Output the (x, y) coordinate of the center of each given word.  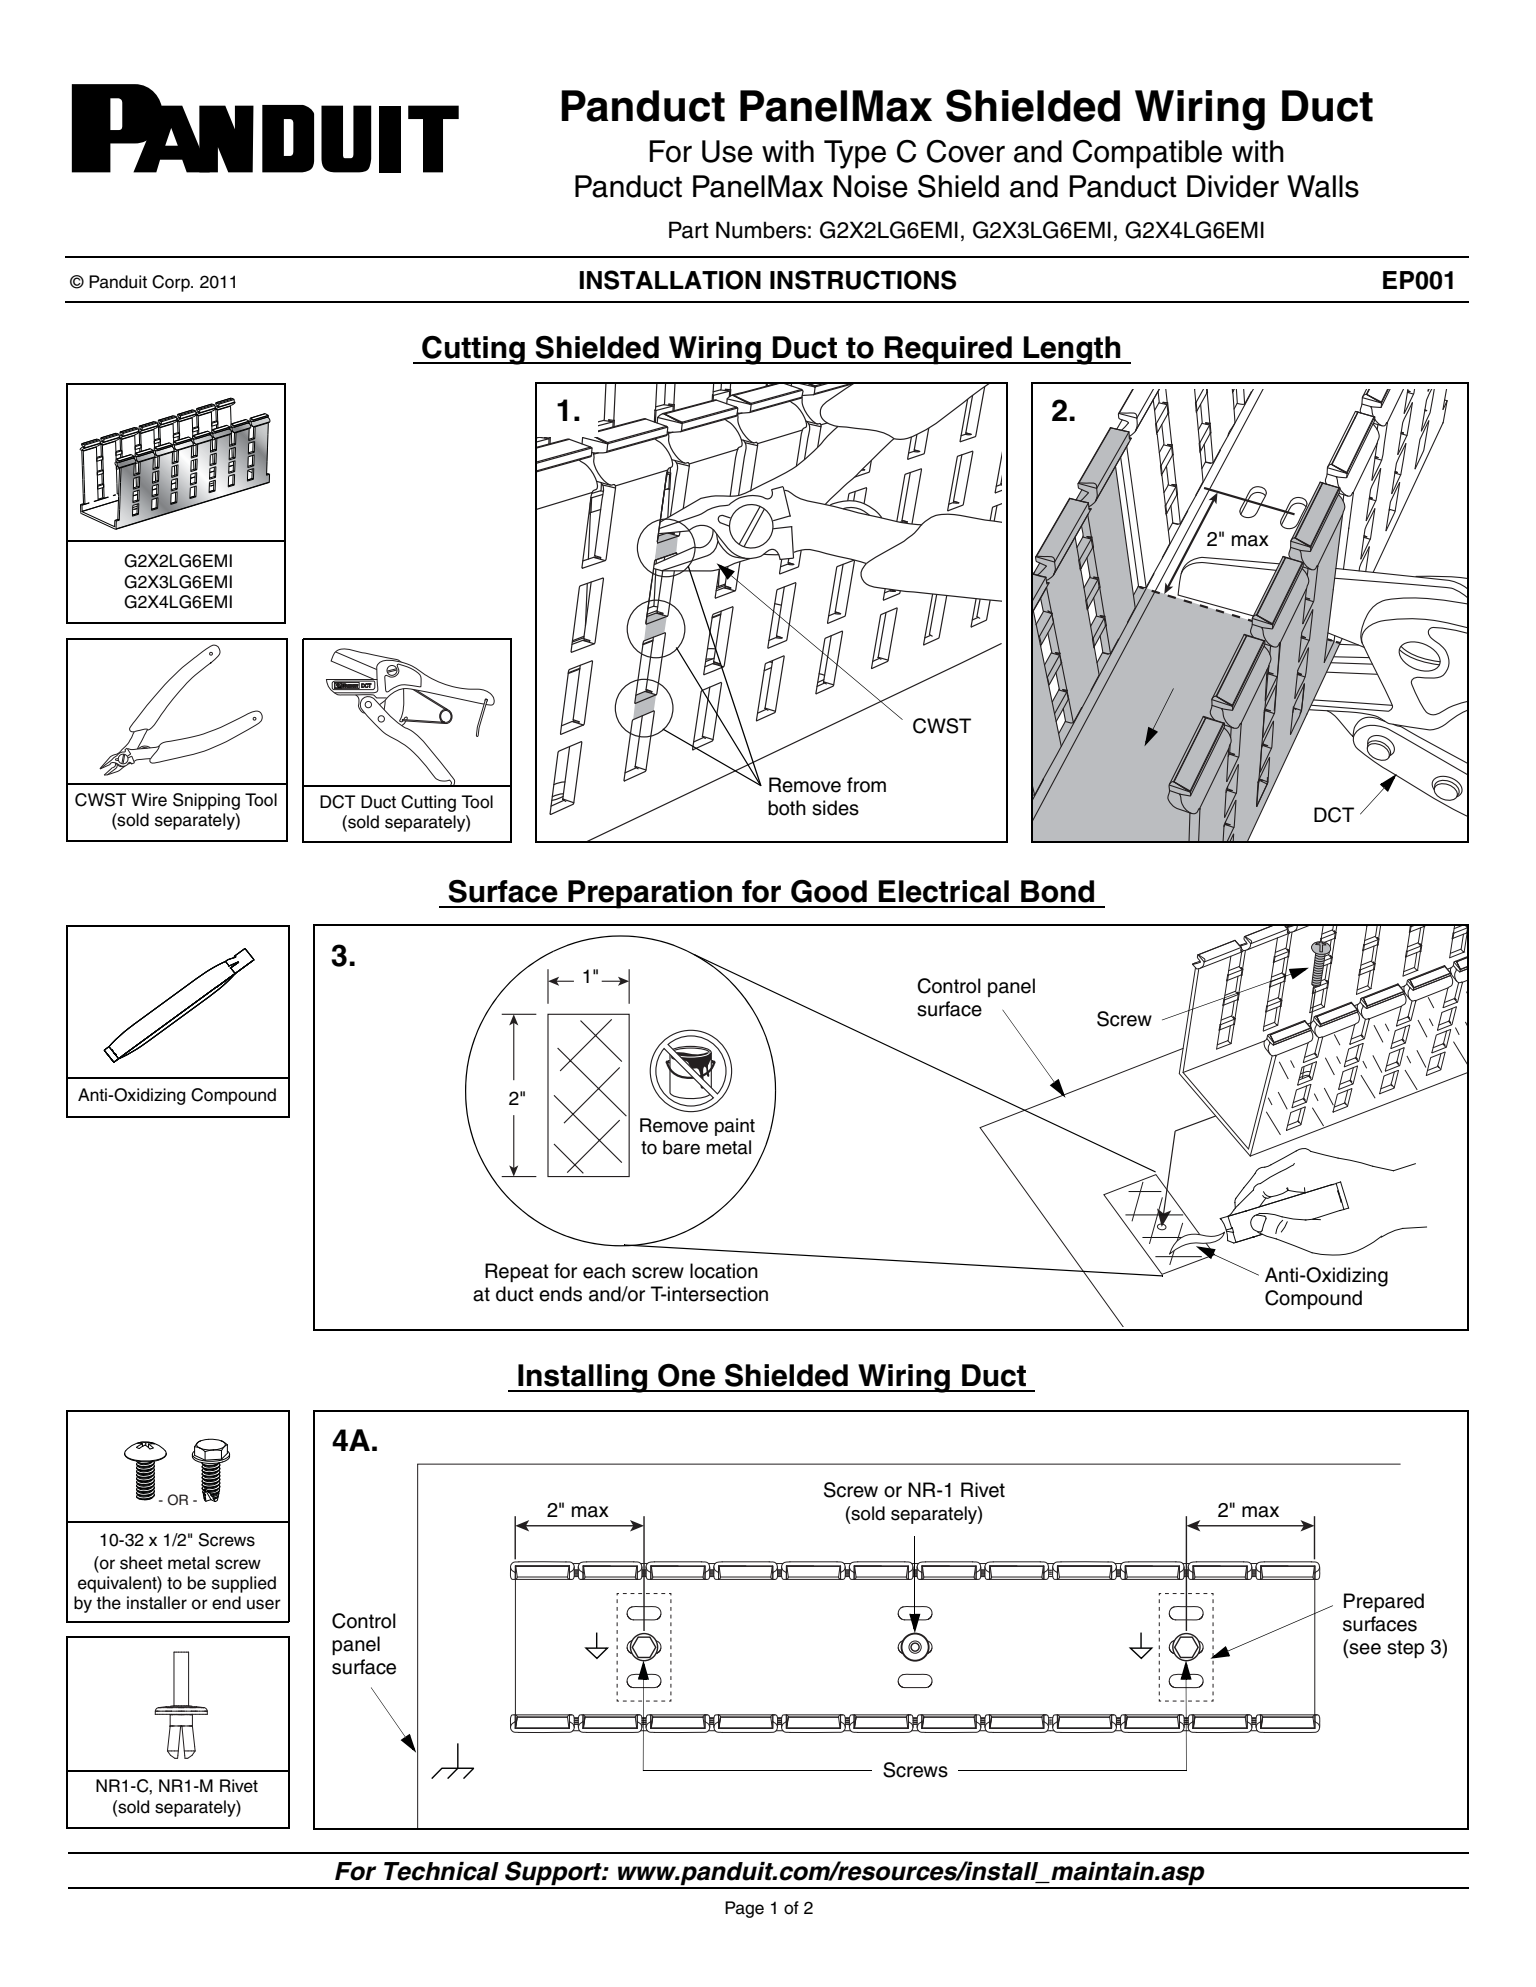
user (264, 1604)
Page (744, 1909)
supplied (244, 1584)
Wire (149, 800)
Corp (172, 283)
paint (735, 1127)
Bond (1057, 891)
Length (1072, 350)
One (686, 1375)
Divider (1233, 186)
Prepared (1384, 1602)
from (866, 785)
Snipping (206, 801)
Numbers (761, 230)
